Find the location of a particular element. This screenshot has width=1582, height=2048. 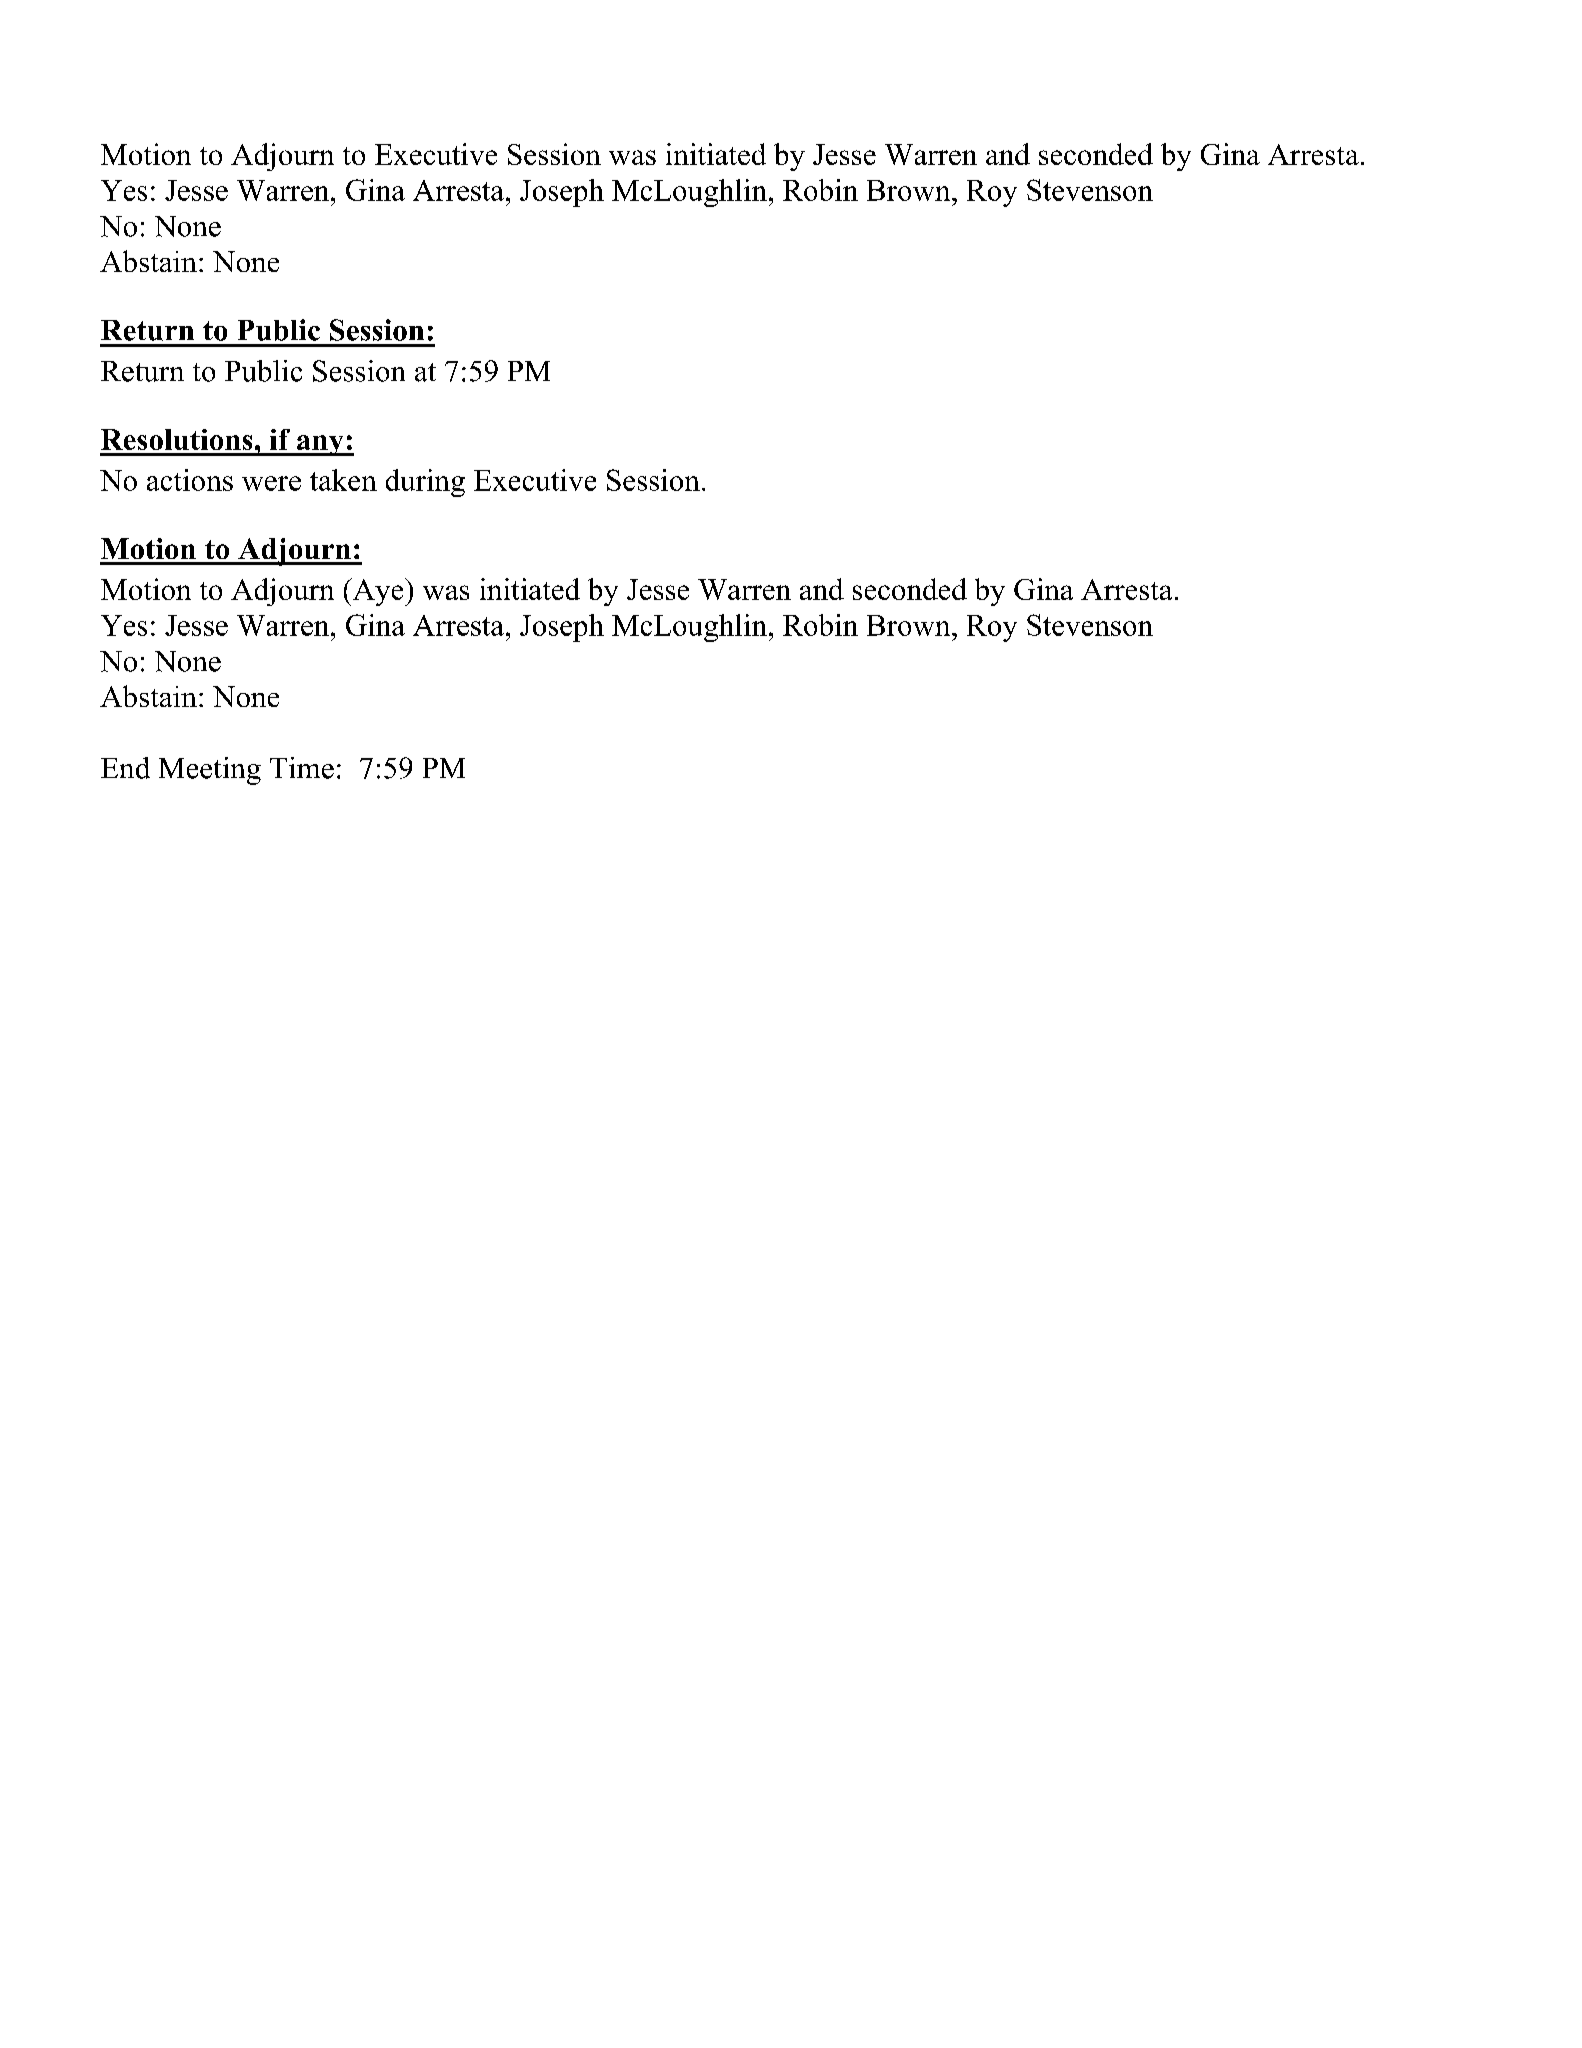

Time is located at coordinates (302, 768).
